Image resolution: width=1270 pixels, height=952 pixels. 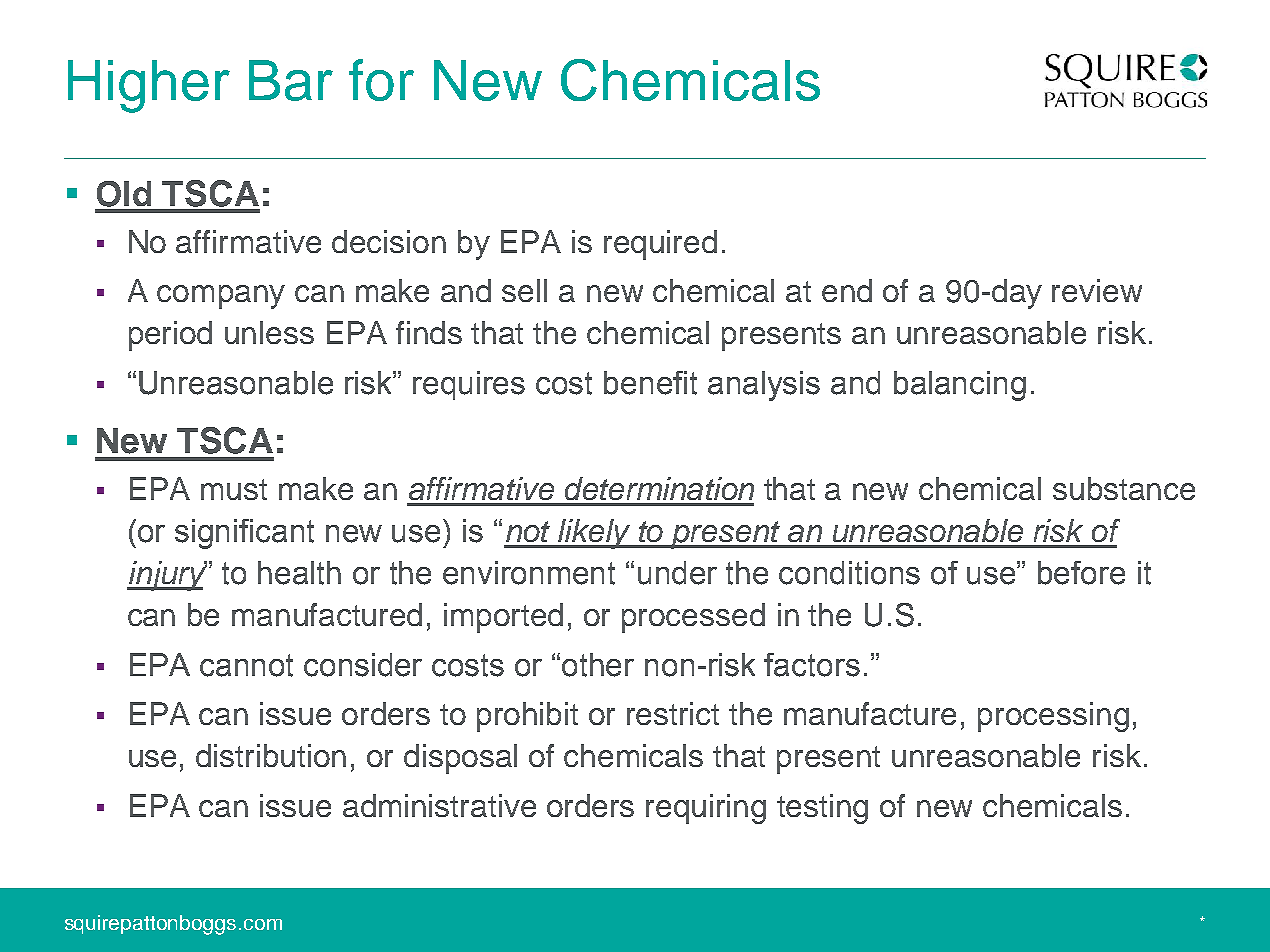 I want to click on health, so click(x=299, y=573).
